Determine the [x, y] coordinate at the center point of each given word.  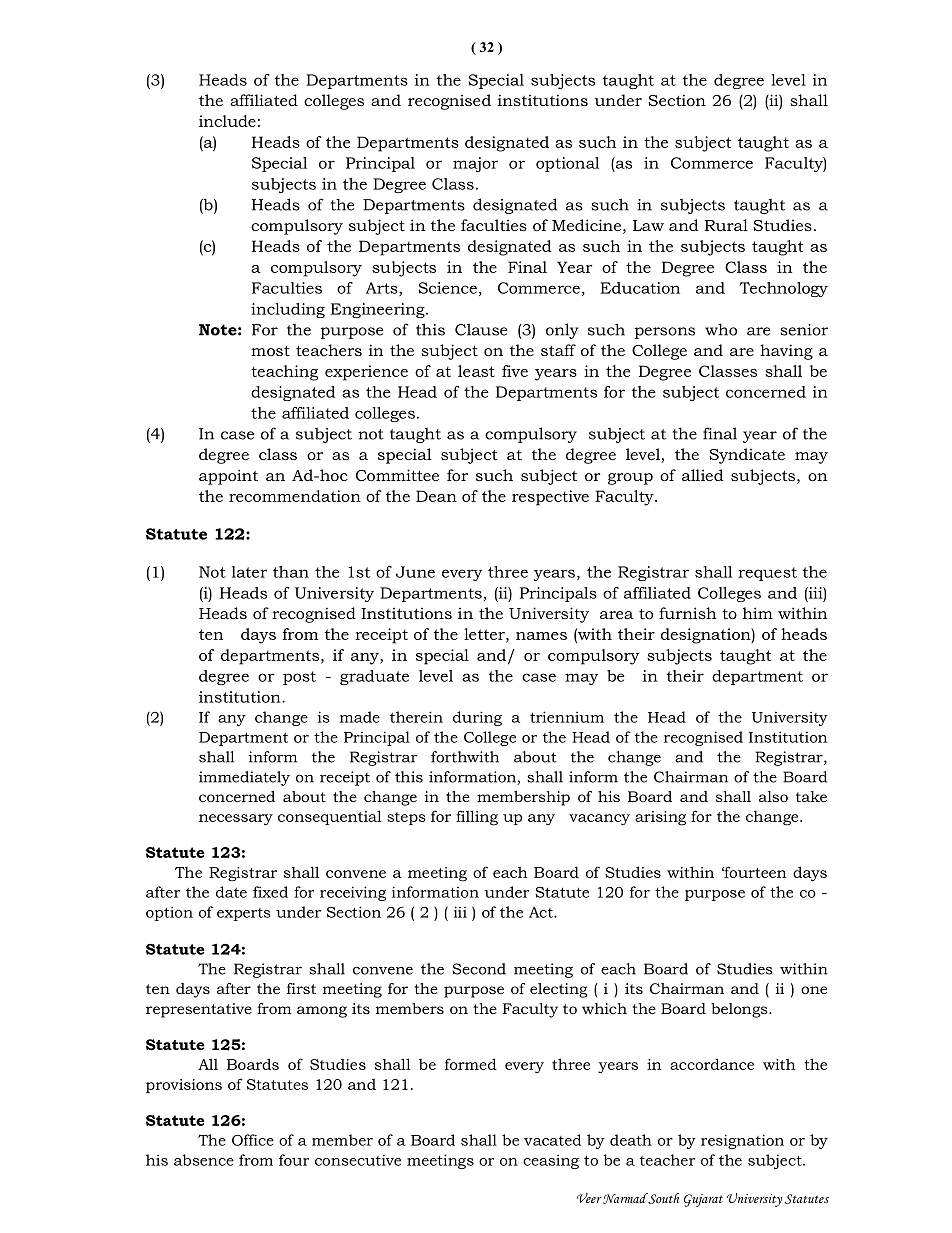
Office [253, 1140]
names [541, 636]
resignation [742, 1141]
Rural [726, 225]
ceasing [551, 1161]
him [758, 613]
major [475, 164]
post [299, 678]
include [227, 121]
